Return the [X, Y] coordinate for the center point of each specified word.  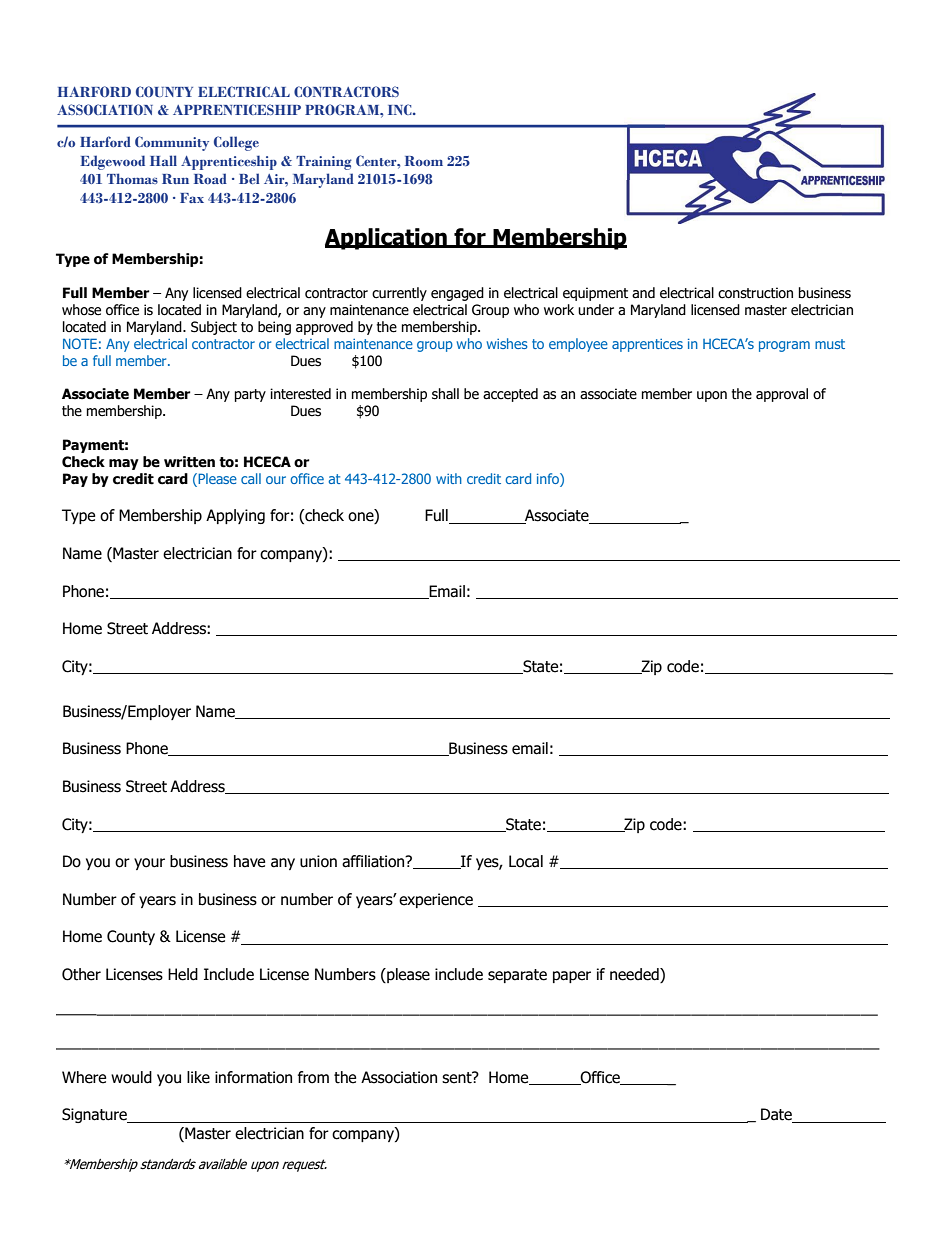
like [198, 1077]
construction [755, 293]
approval [782, 395]
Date [777, 1115]
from [313, 1077]
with [449, 478]
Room [424, 161]
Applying [235, 516]
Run [175, 179]
